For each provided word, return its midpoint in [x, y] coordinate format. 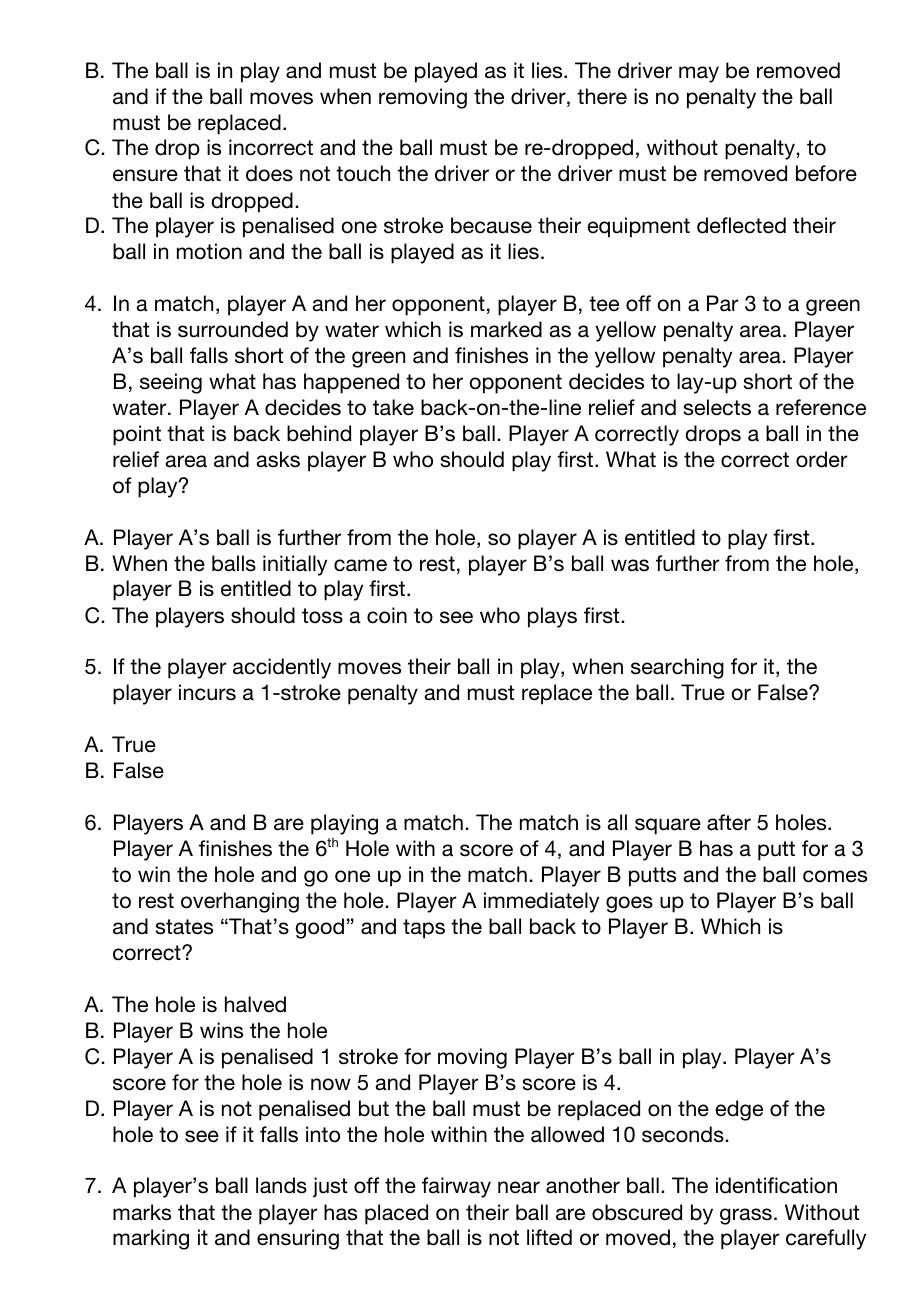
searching [677, 668]
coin [387, 615]
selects [717, 407]
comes [835, 876]
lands [281, 1185]
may [699, 74]
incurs [207, 692]
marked [506, 329]
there [602, 96]
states [184, 927]
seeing [171, 383]
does [269, 173]
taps [424, 929]
